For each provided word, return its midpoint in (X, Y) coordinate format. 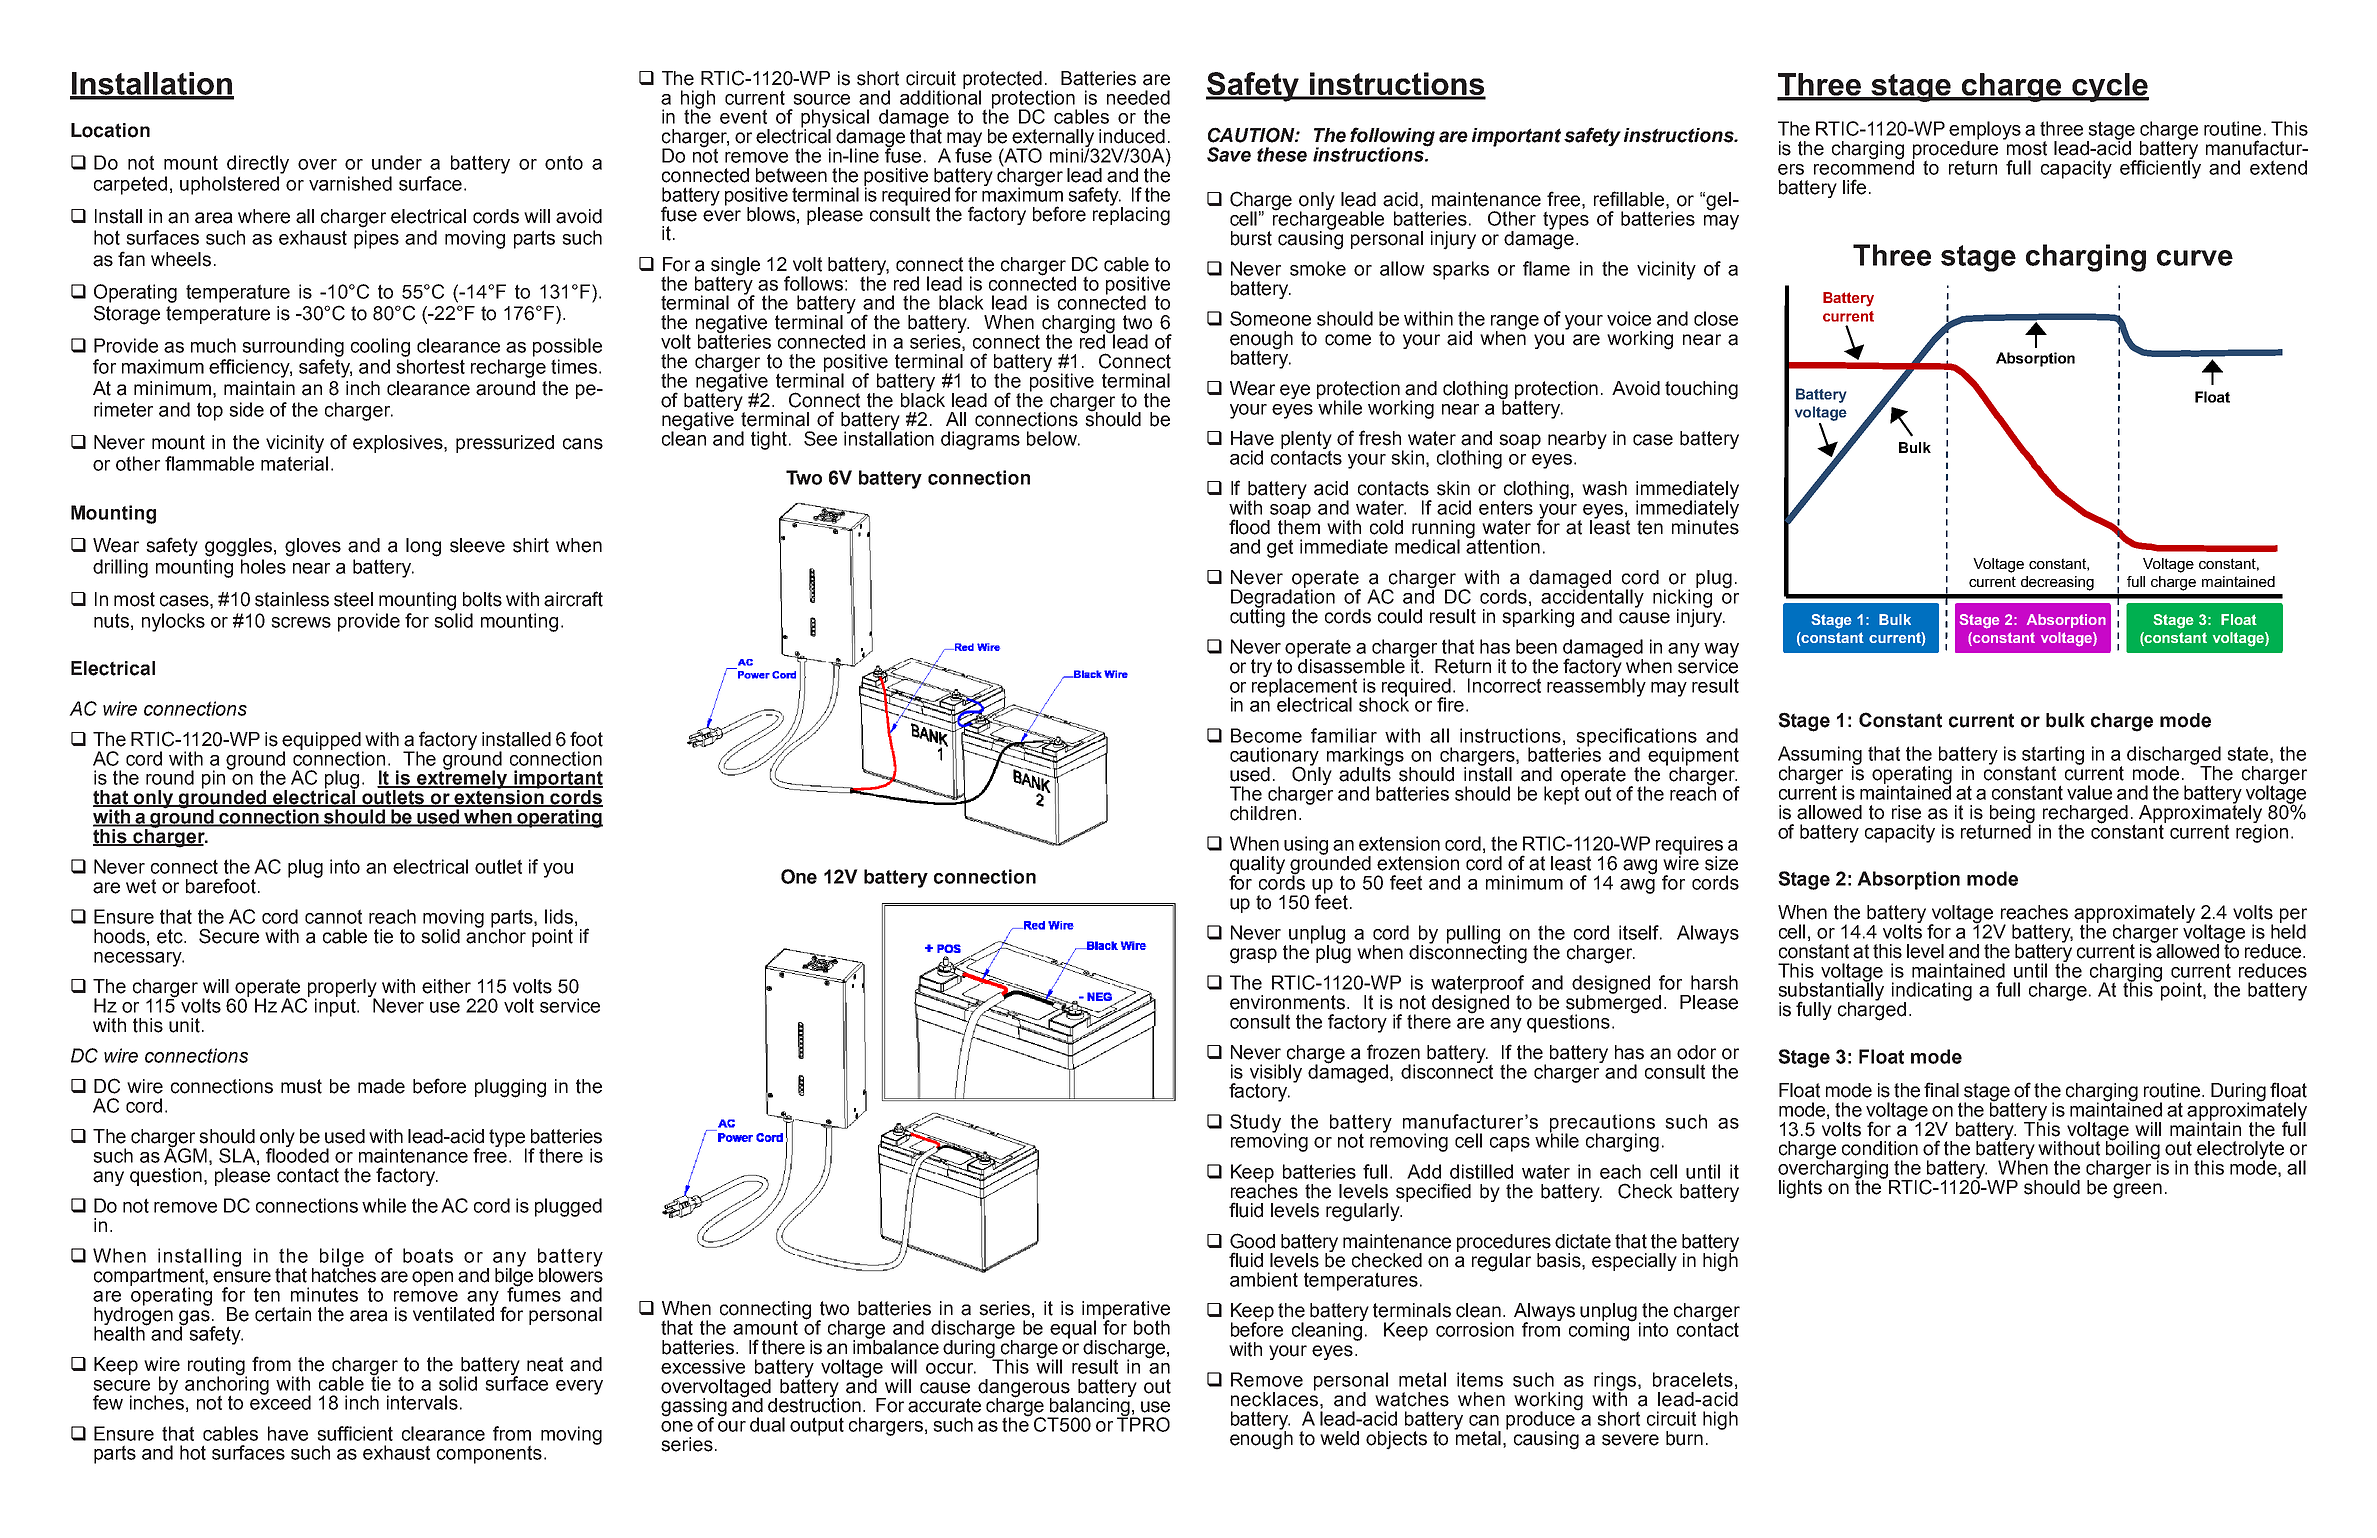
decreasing (2057, 583)
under (397, 162)
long (423, 547)
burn (1684, 1438)
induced (1132, 136)
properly (342, 989)
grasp (1253, 956)
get (1280, 548)
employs (1985, 131)
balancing (1089, 1407)
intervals (422, 1402)
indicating (1932, 992)
